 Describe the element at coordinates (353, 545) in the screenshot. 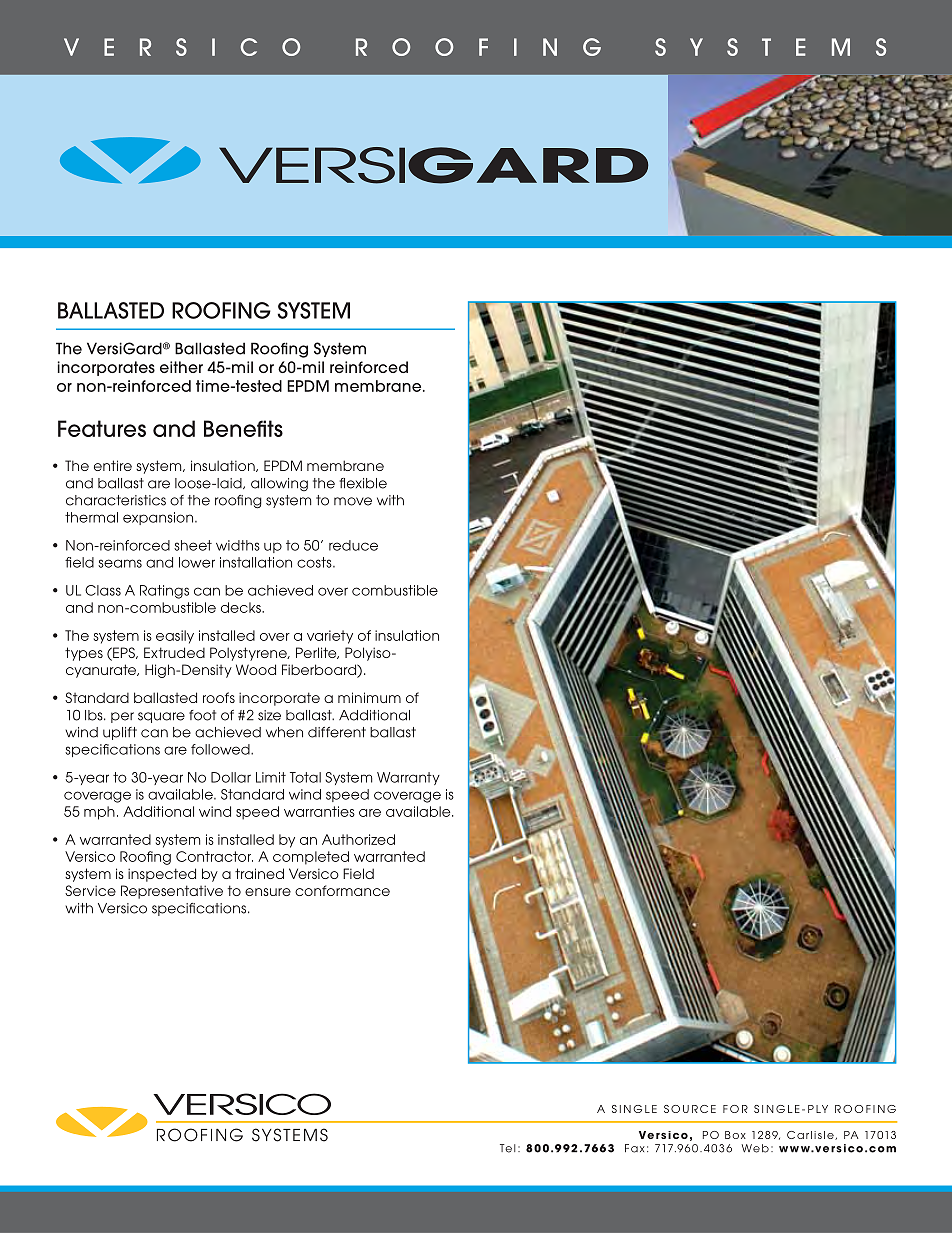

I see `reduce` at that location.
